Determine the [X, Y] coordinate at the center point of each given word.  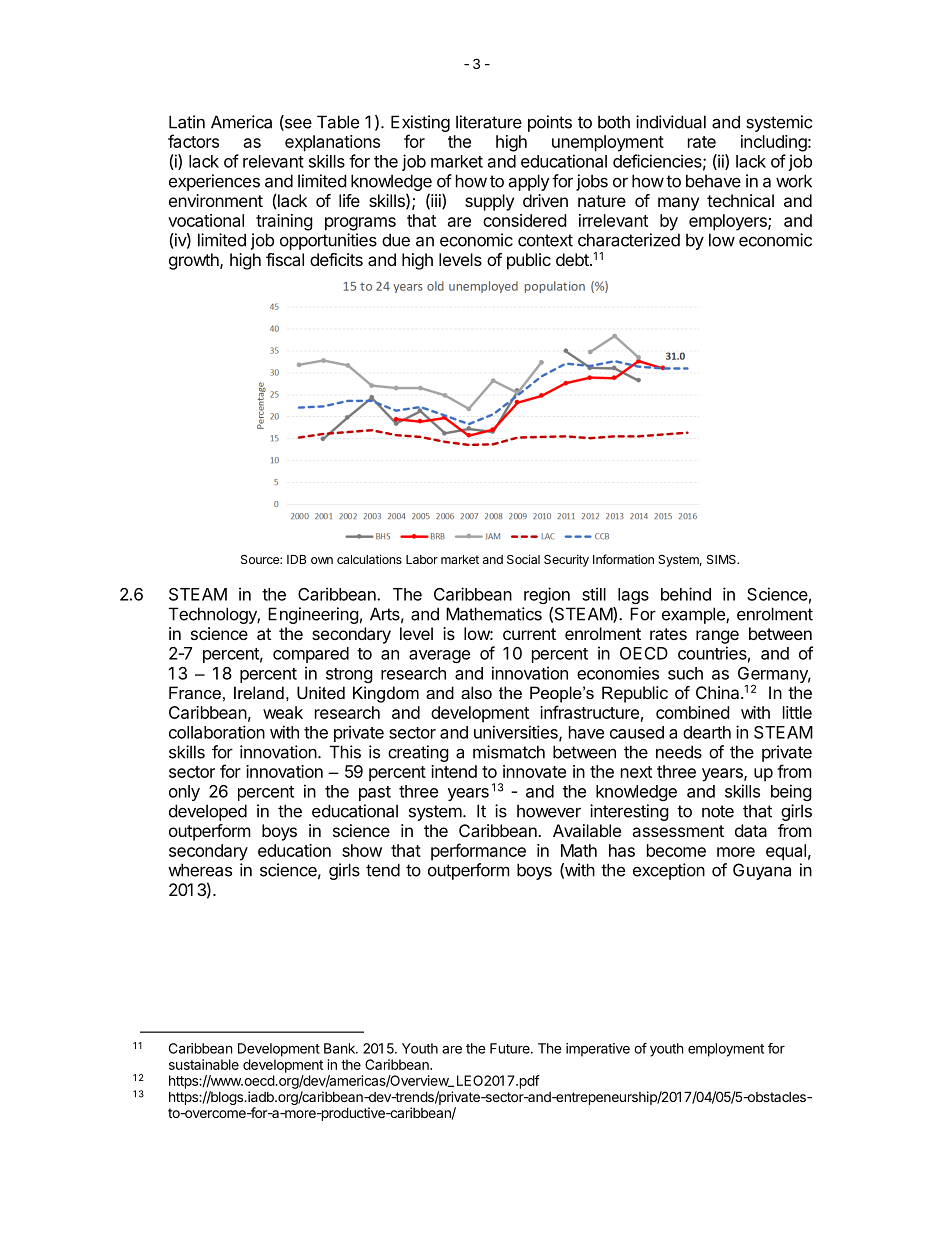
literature [489, 122]
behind [686, 594]
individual [671, 122]
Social [523, 559]
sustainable [204, 1064]
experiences [214, 182]
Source [261, 559]
